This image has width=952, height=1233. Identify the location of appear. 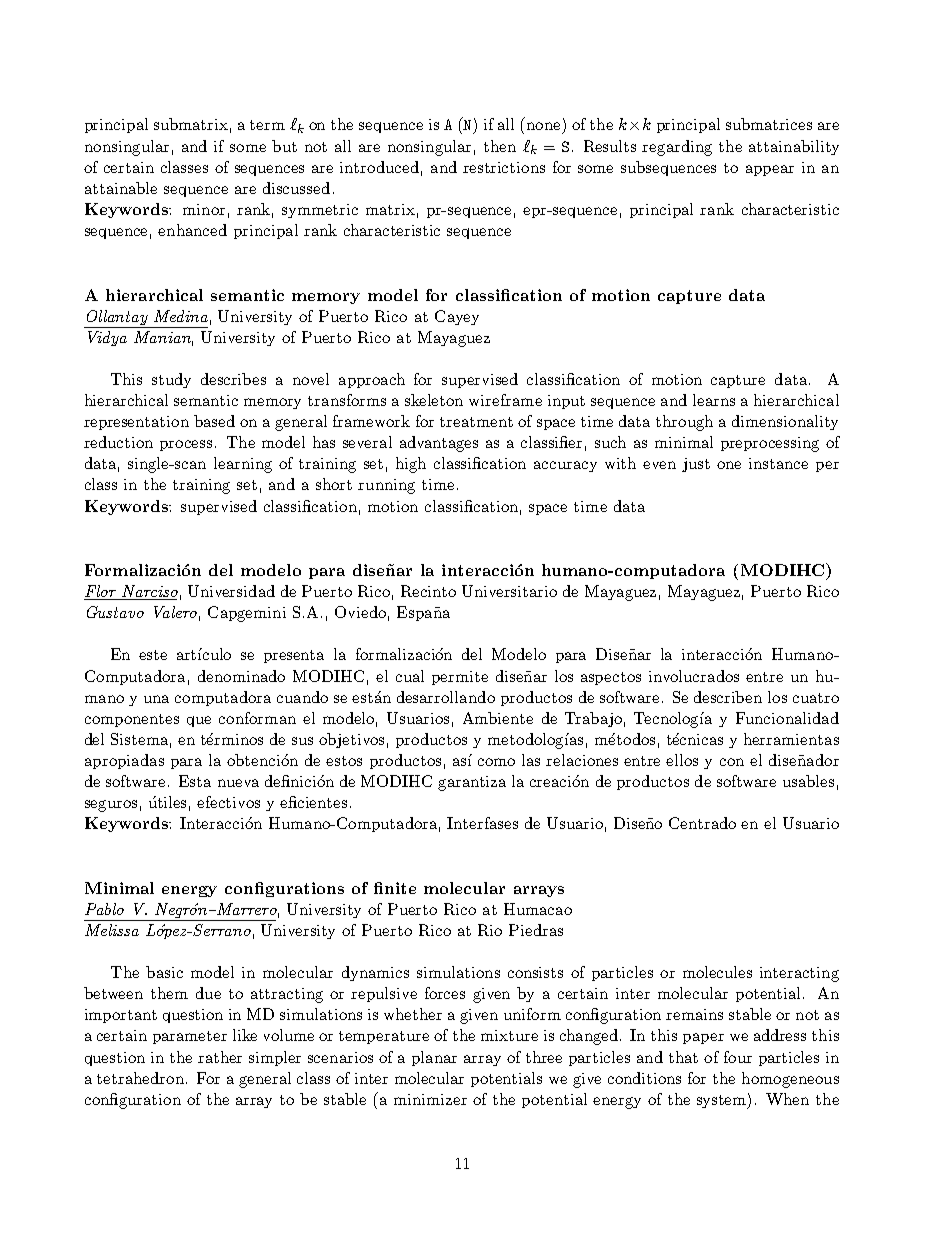
(770, 170).
